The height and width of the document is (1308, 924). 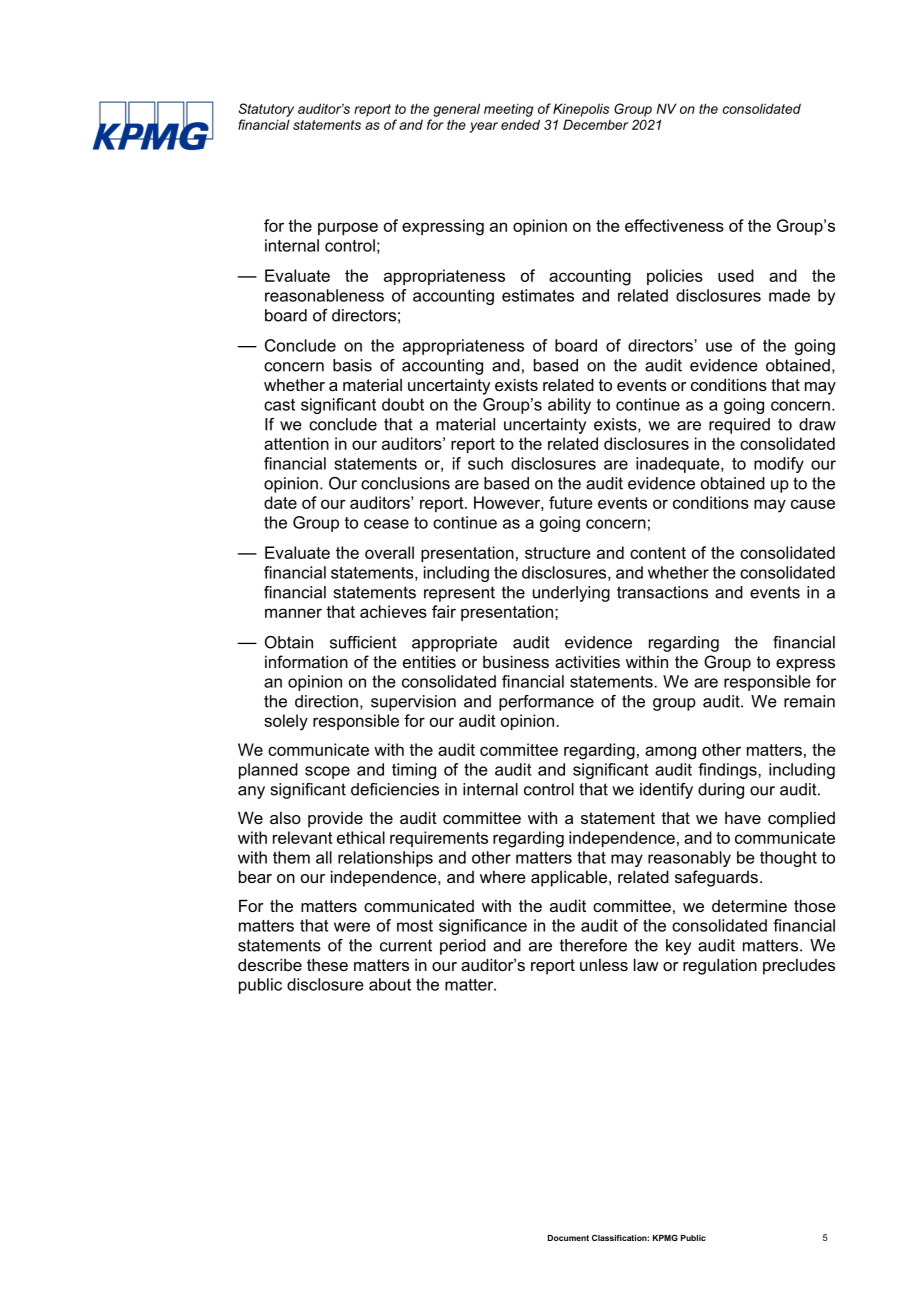 What do you see at coordinates (266, 110) in the document?
I see `Statutory` at bounding box center [266, 110].
